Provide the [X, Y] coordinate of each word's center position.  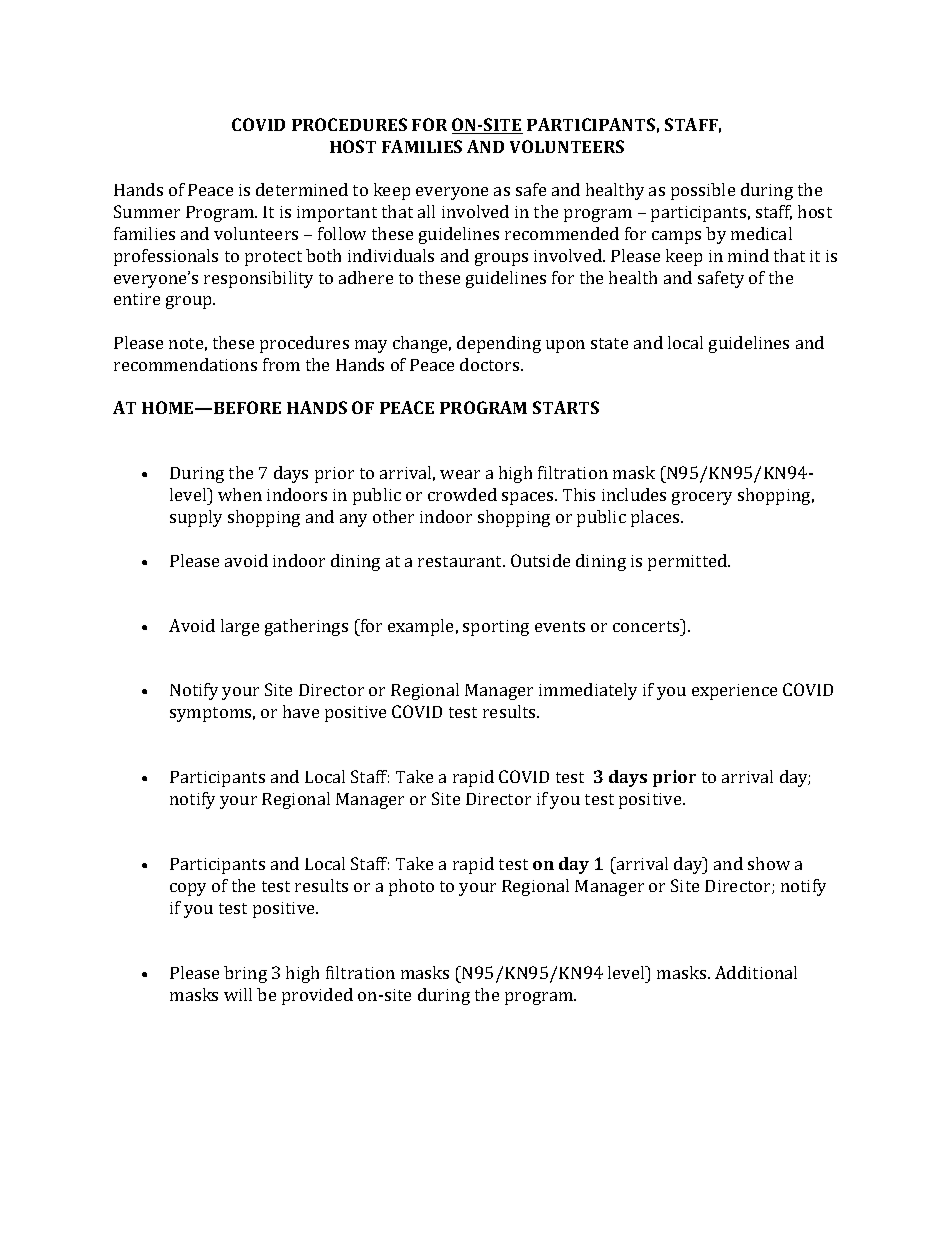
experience [734, 692]
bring [245, 974]
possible [703, 191]
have [301, 711]
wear [460, 474]
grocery [702, 498]
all [426, 211]
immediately [588, 691]
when [240, 494]
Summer [147, 211]
